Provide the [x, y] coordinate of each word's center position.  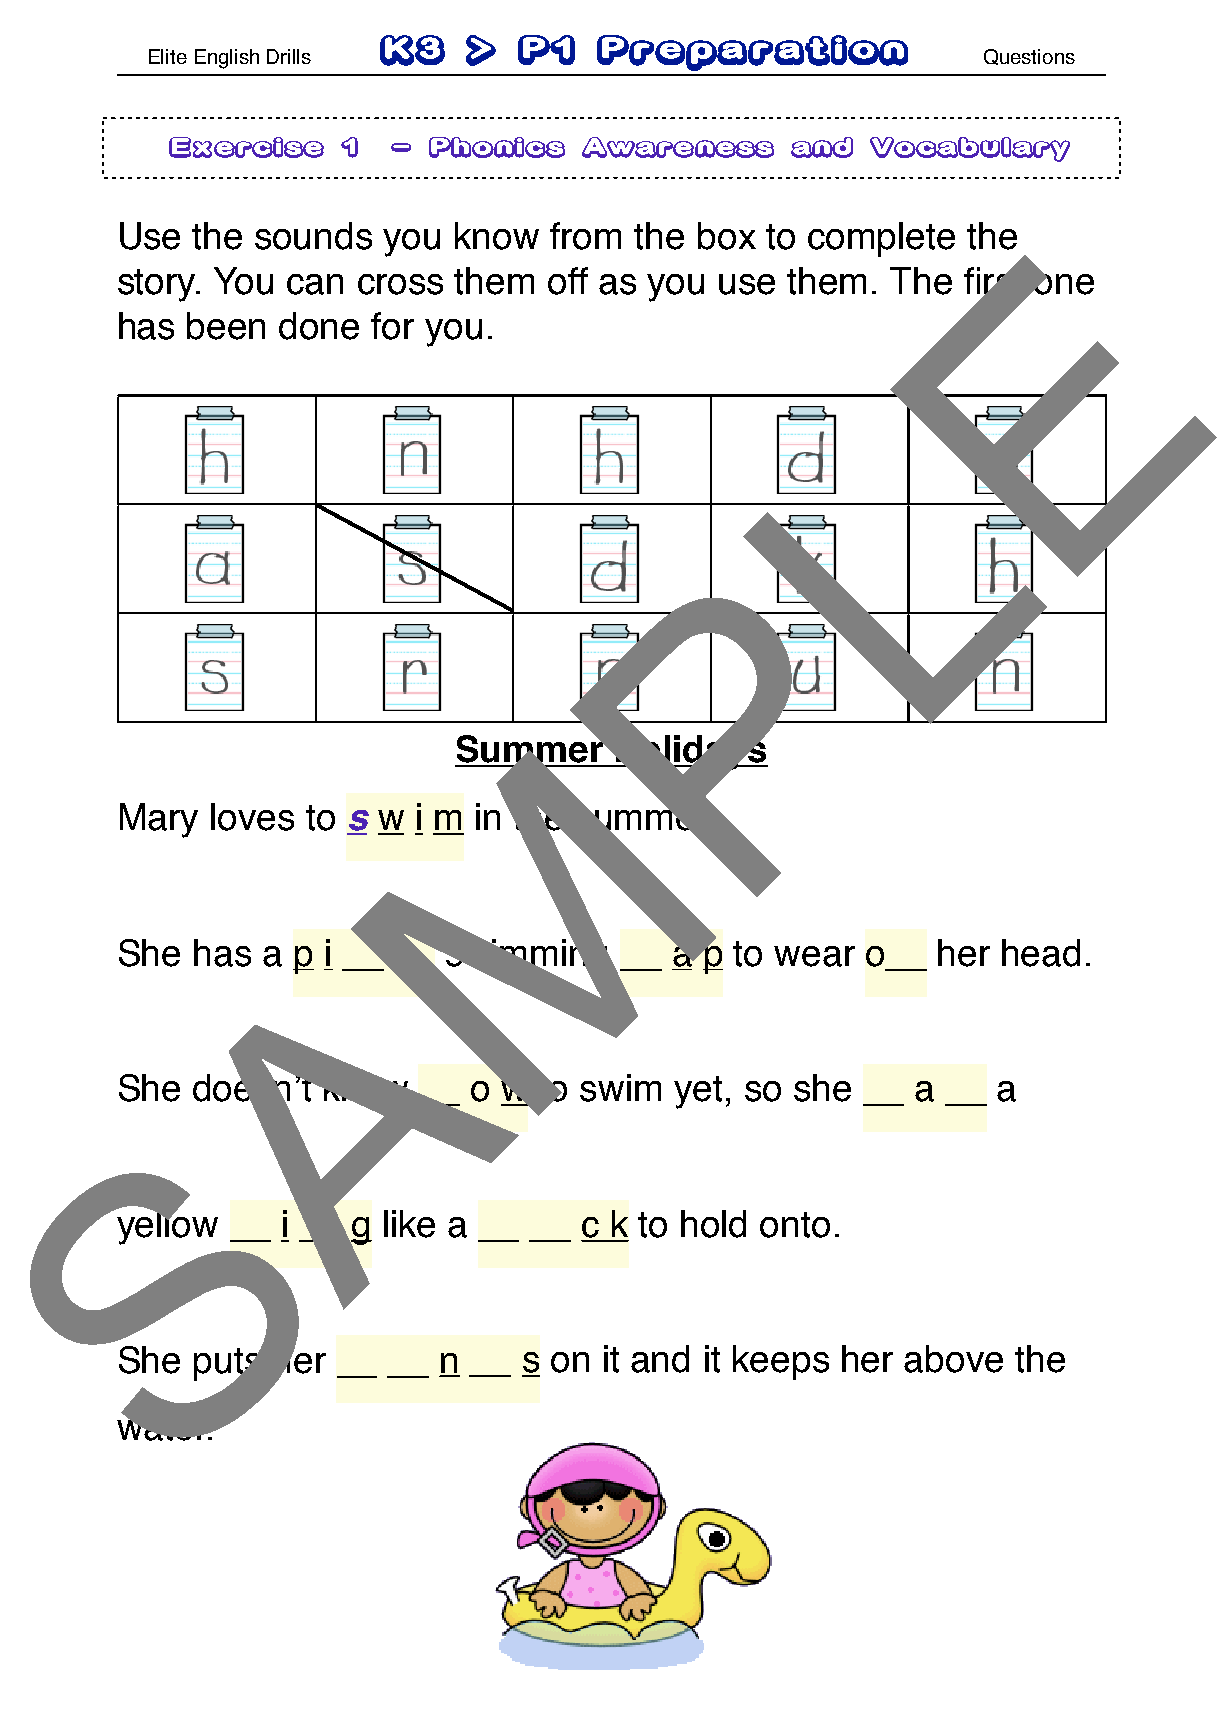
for [392, 326]
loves [252, 817]
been [226, 326]
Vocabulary [970, 149]
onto [795, 1225]
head [1041, 953]
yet [698, 1092]
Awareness [678, 147]
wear [814, 956]
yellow [166, 1226]
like [409, 1224]
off [568, 281]
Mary [159, 820]
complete [881, 239]
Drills [289, 56]
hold [713, 1224]
